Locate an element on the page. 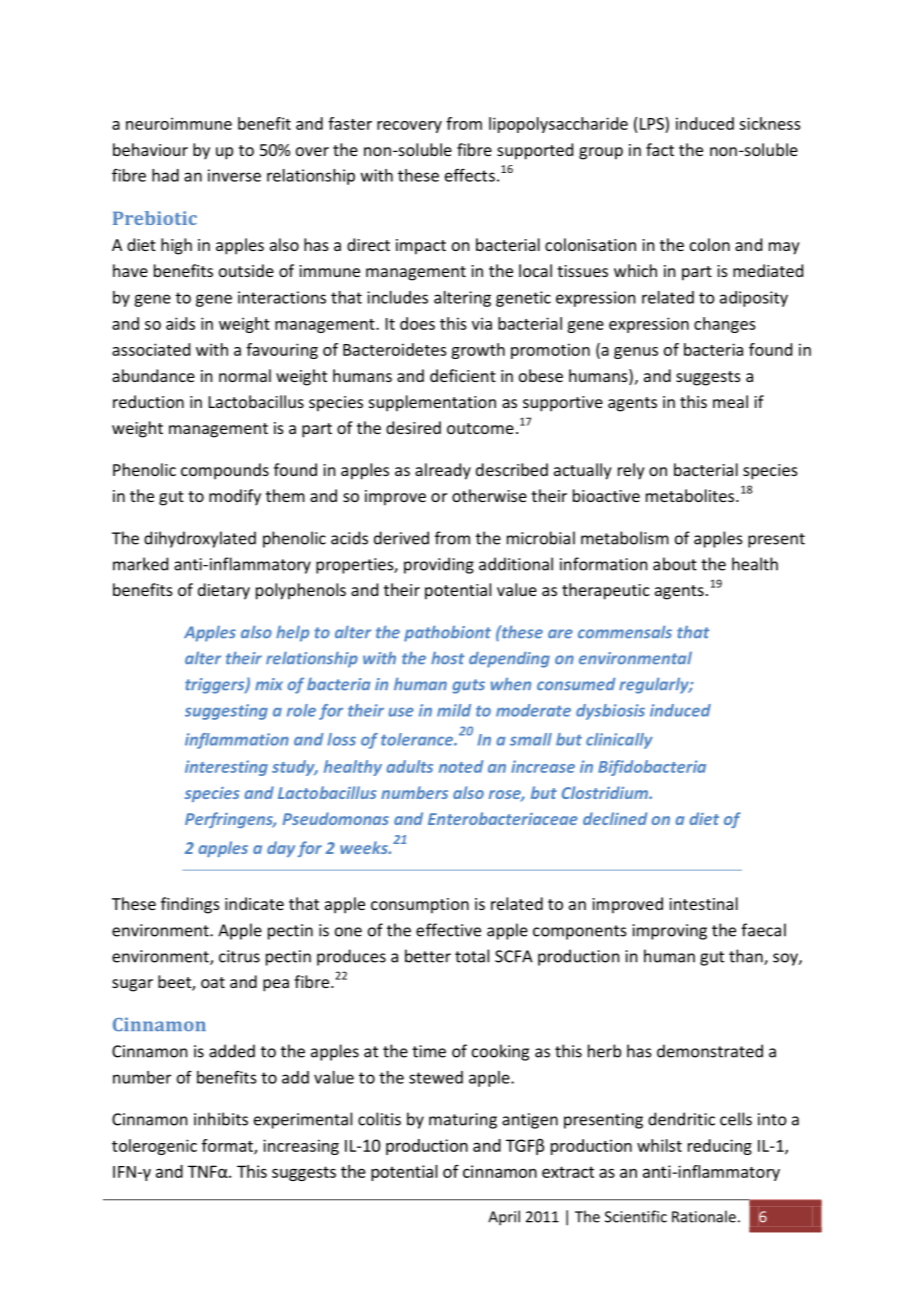  supported is located at coordinates (535, 151).
